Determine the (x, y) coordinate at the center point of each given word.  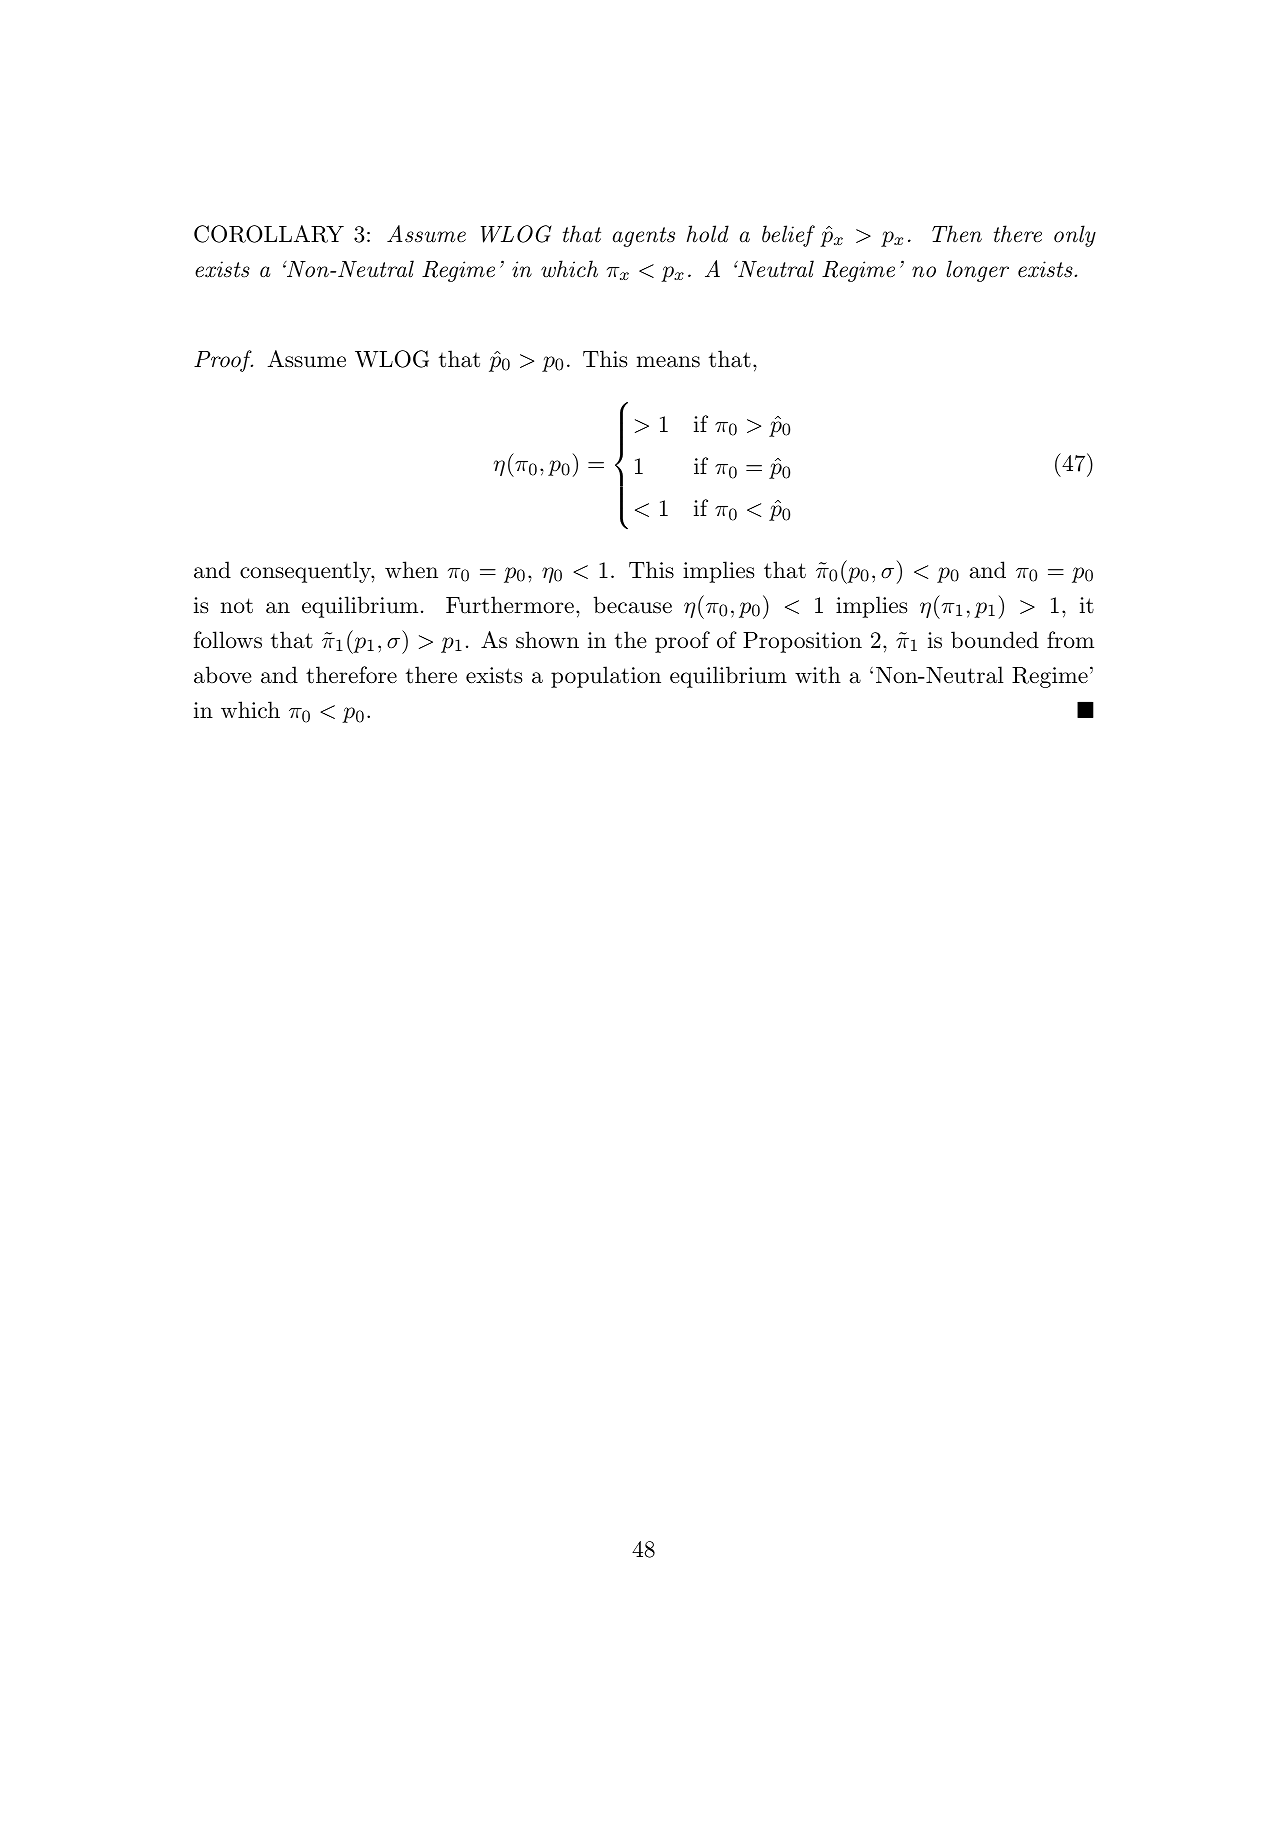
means (668, 362)
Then (957, 234)
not (237, 606)
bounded (995, 640)
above (223, 675)
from (1070, 639)
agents (644, 237)
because (632, 605)
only (1075, 236)
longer (977, 271)
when (411, 569)
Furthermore (510, 605)
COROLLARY (269, 234)
